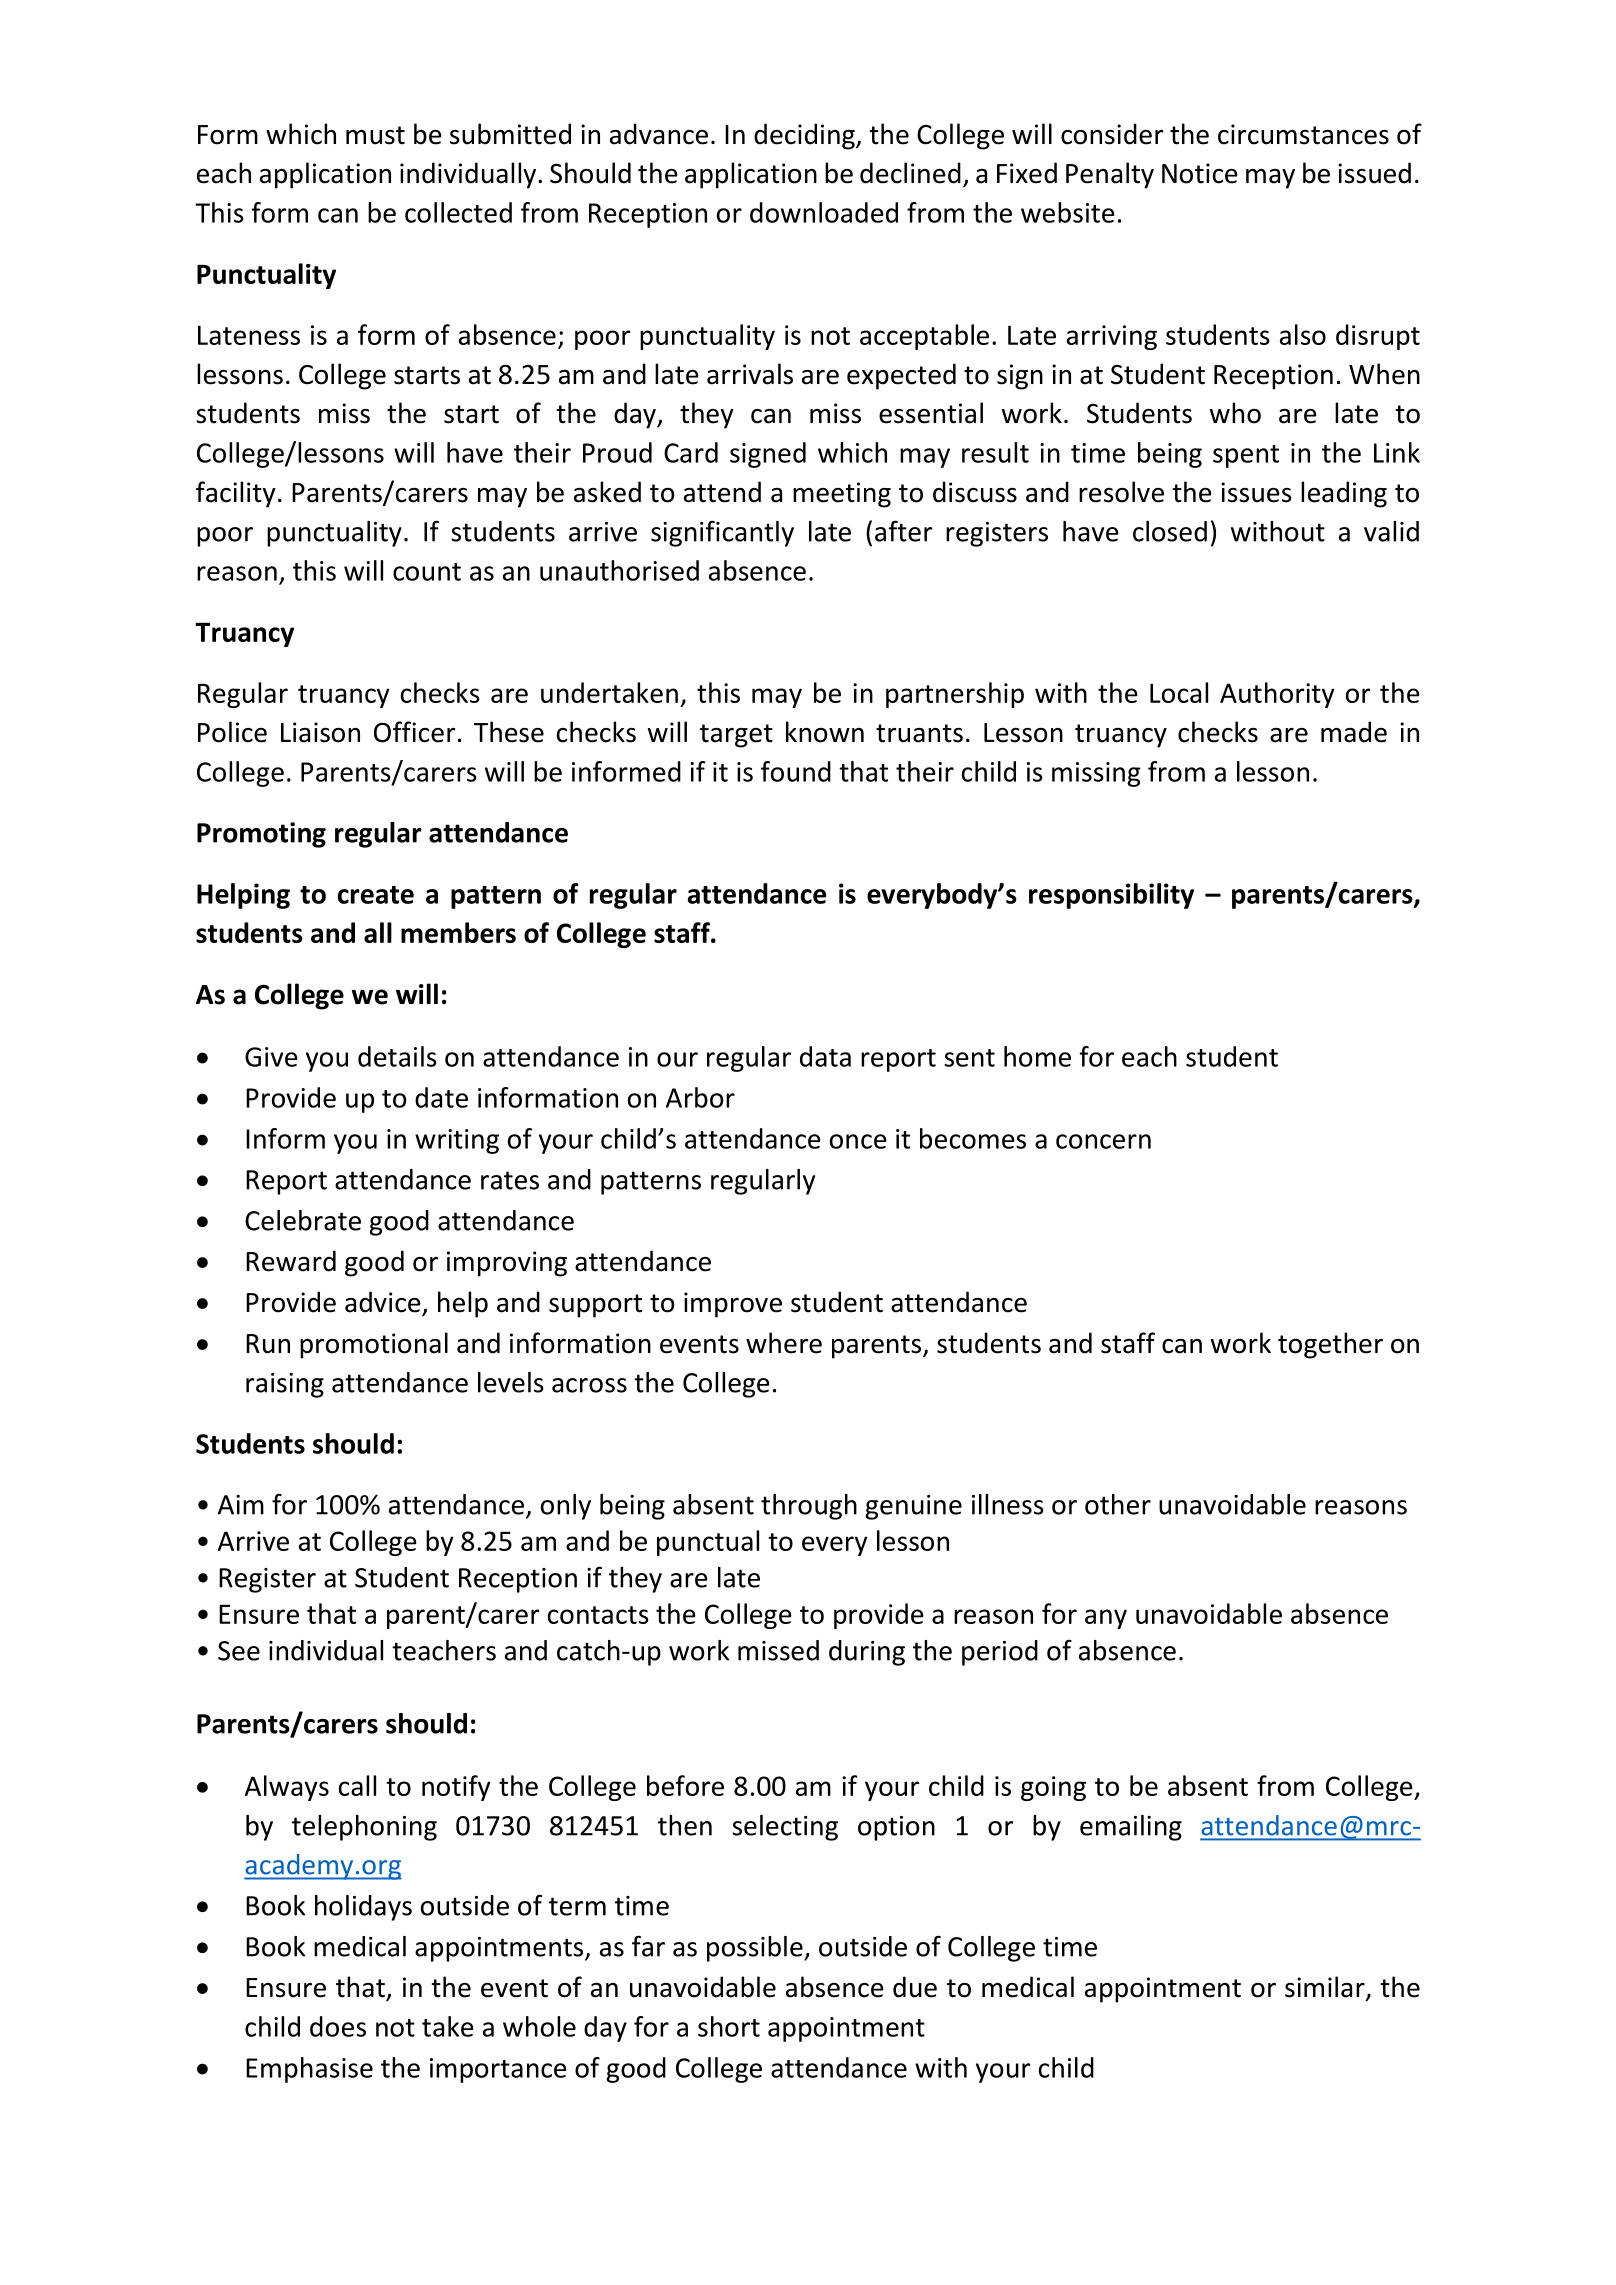  What do you see at coordinates (809, 1507) in the screenshot?
I see `through` at bounding box center [809, 1507].
